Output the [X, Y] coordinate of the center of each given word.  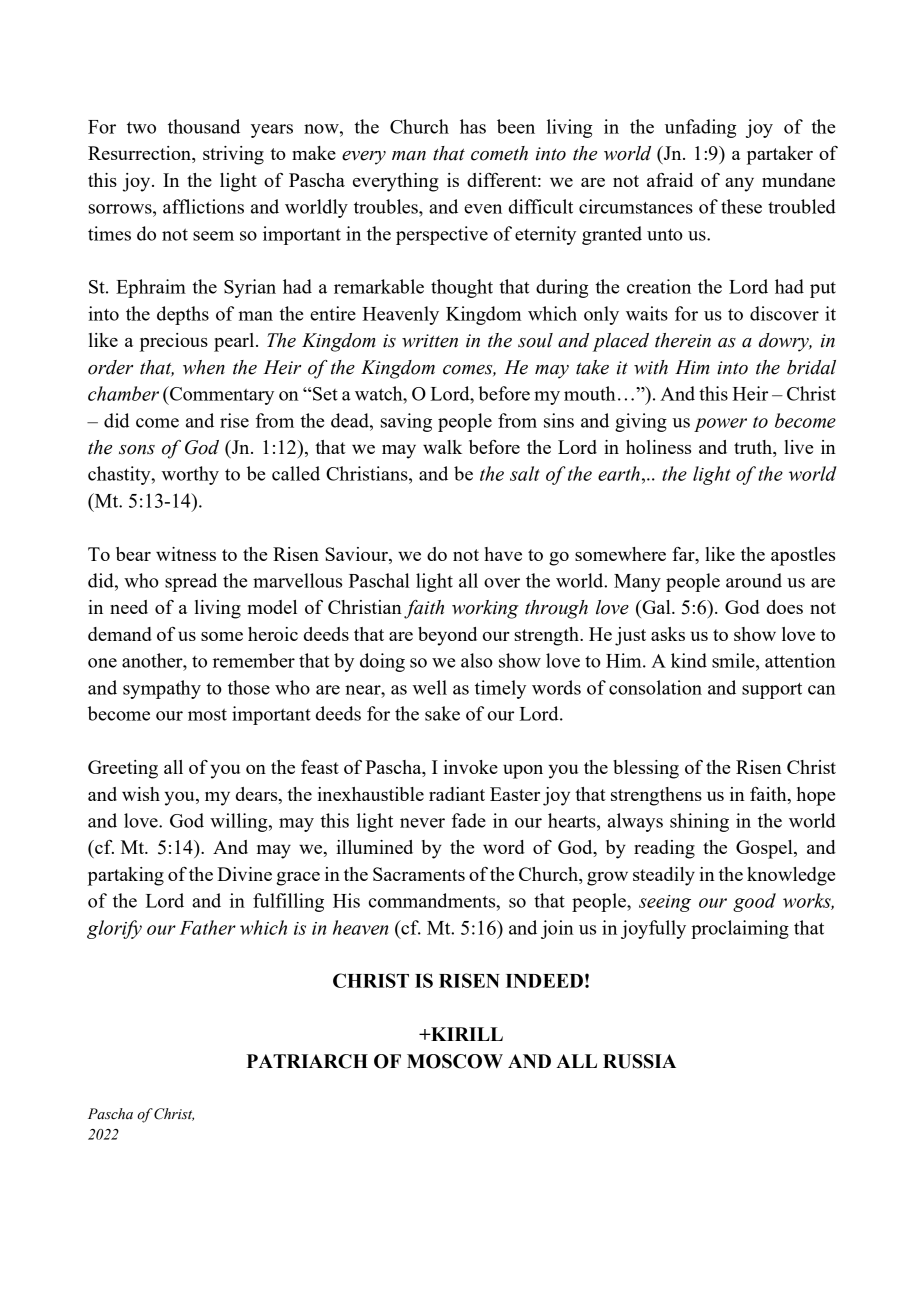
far [684, 554]
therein [683, 340]
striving [233, 155]
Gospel [765, 849]
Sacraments [419, 874]
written [430, 341]
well [430, 687]
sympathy [162, 689]
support [772, 690]
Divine [244, 874]
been [516, 126]
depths [183, 315]
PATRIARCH [307, 1061]
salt [525, 473]
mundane [798, 180]
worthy [190, 475]
